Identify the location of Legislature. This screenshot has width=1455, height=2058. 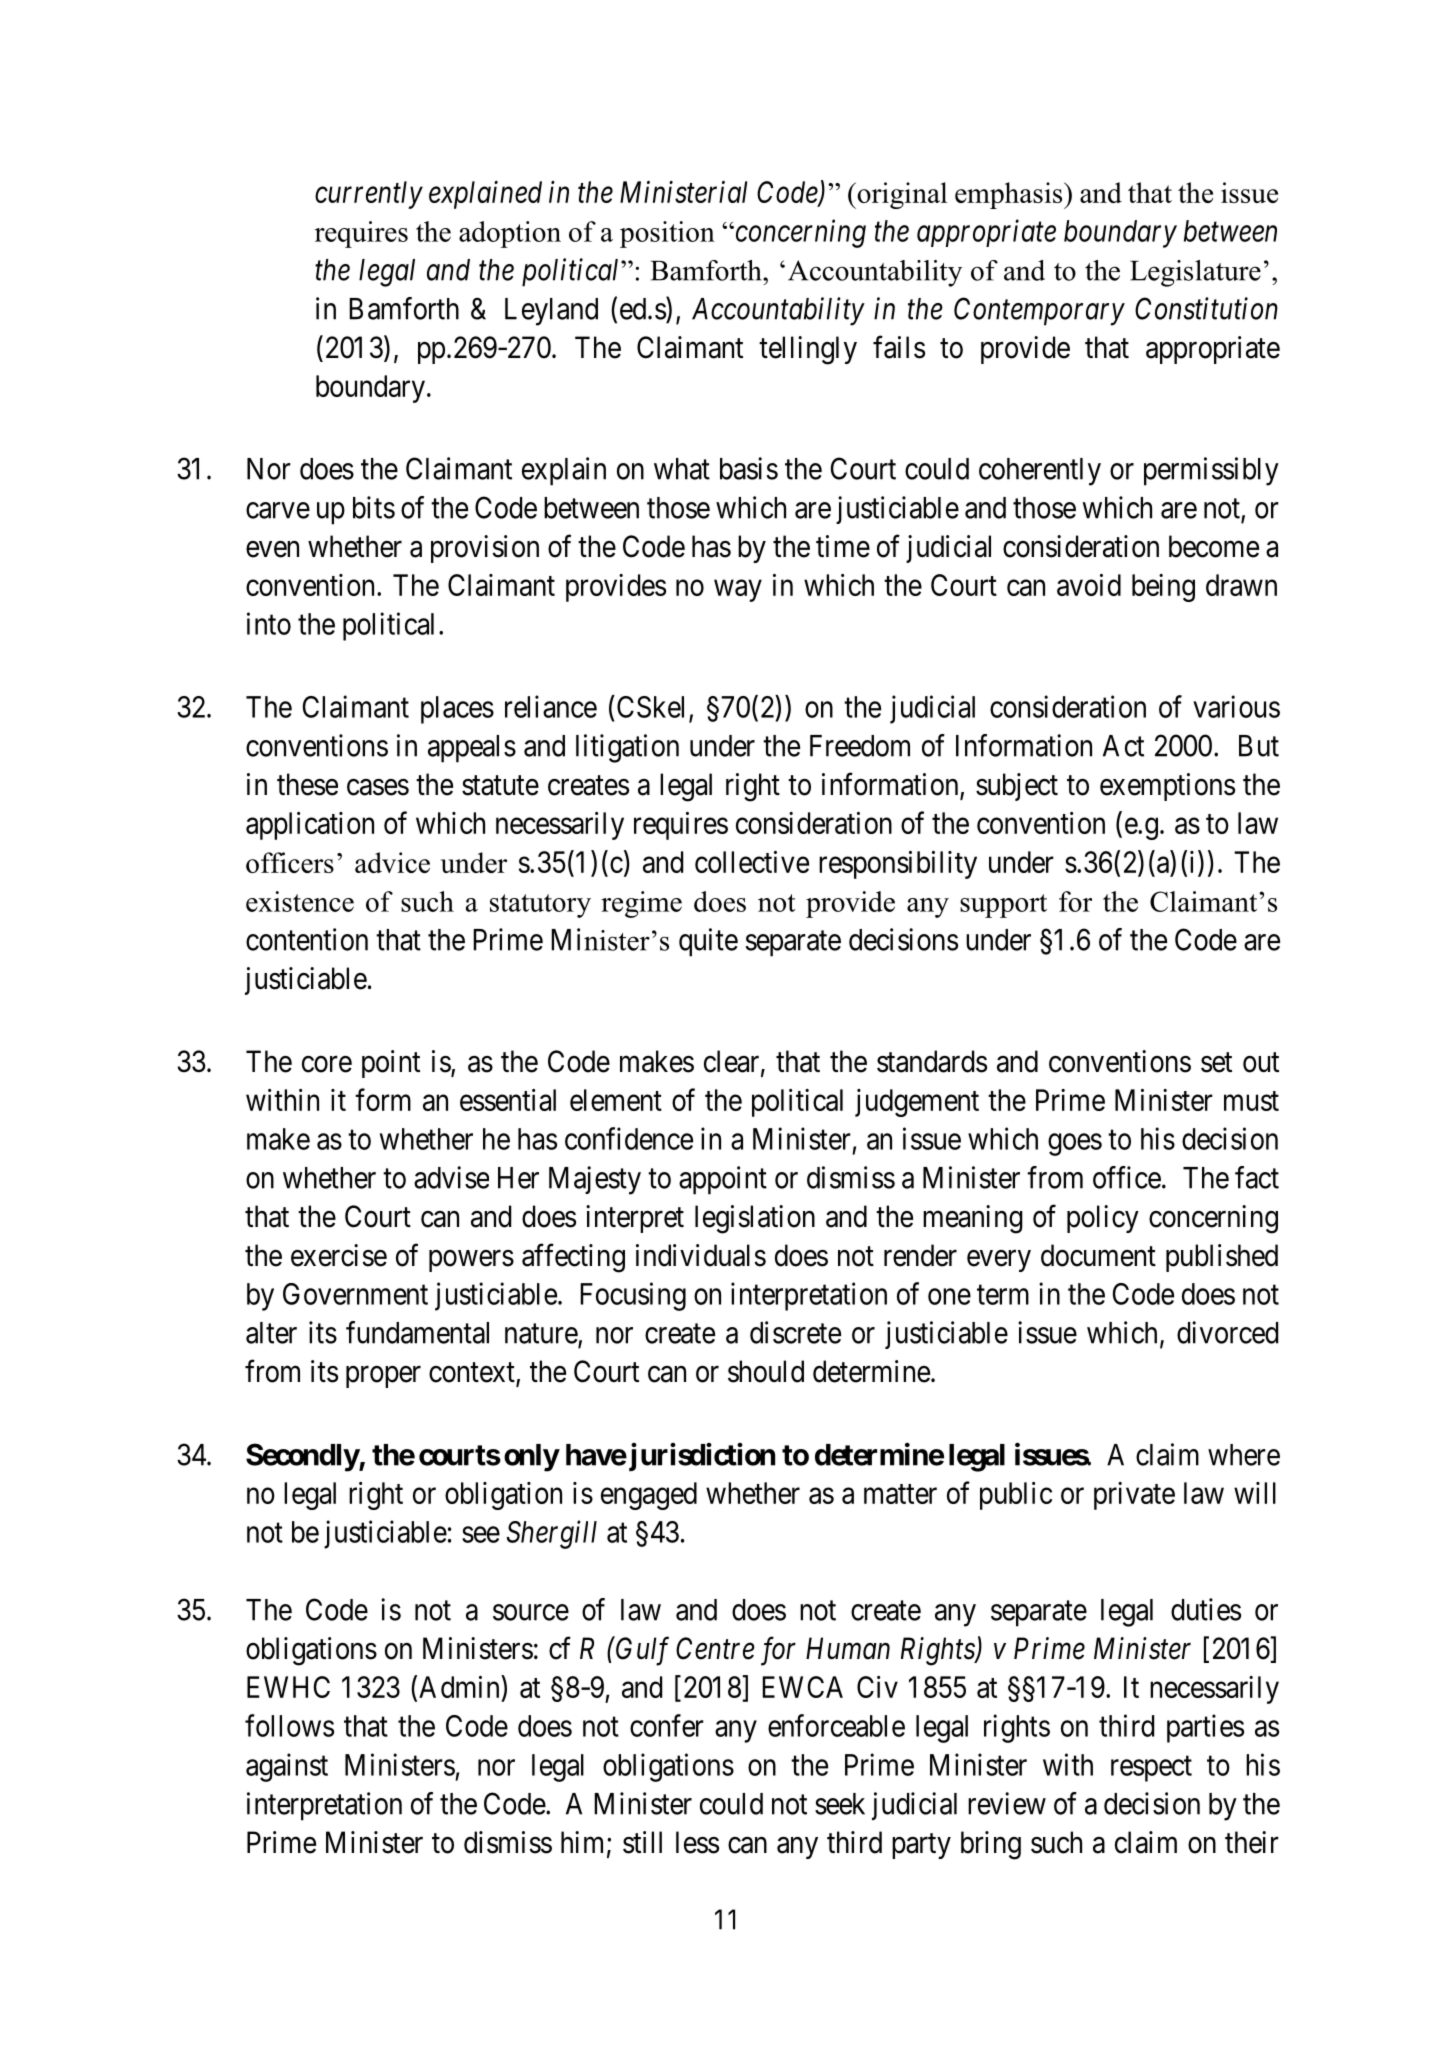
(1195, 273).
